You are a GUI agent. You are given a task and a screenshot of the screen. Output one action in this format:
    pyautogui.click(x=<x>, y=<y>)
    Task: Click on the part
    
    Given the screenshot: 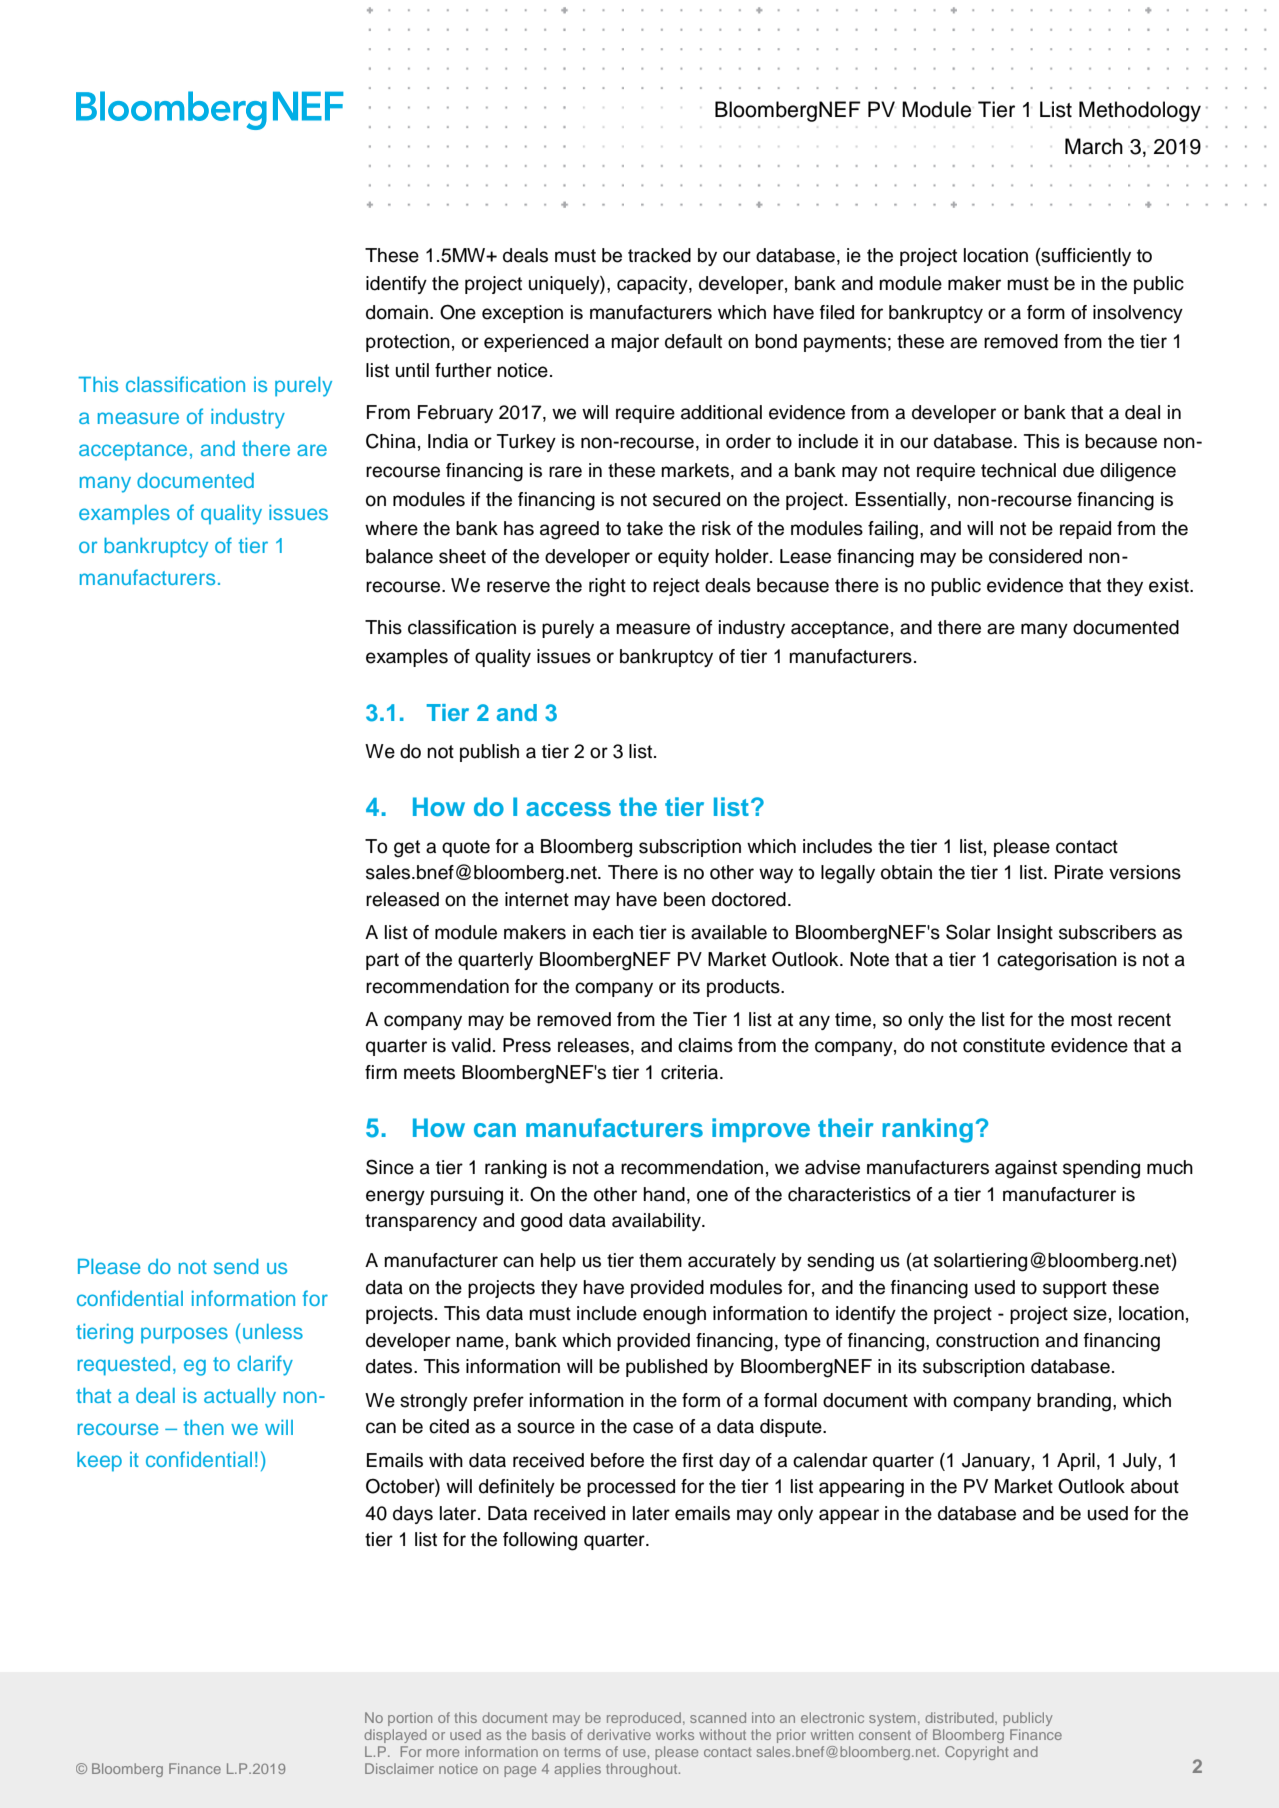 What is the action you would take?
    pyautogui.click(x=382, y=961)
